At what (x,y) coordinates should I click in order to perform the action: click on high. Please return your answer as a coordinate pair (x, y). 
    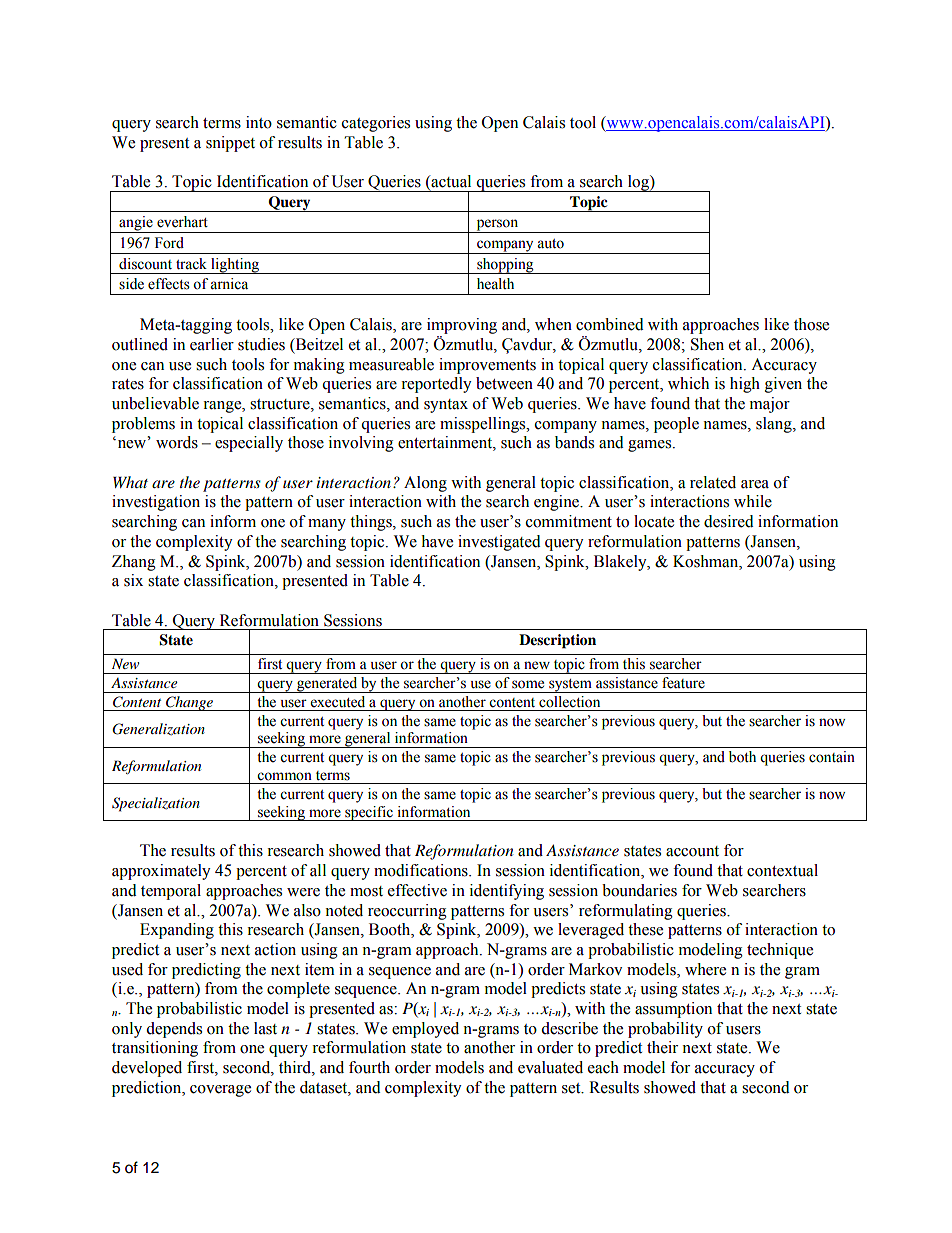
    Looking at the image, I should click on (745, 385).
